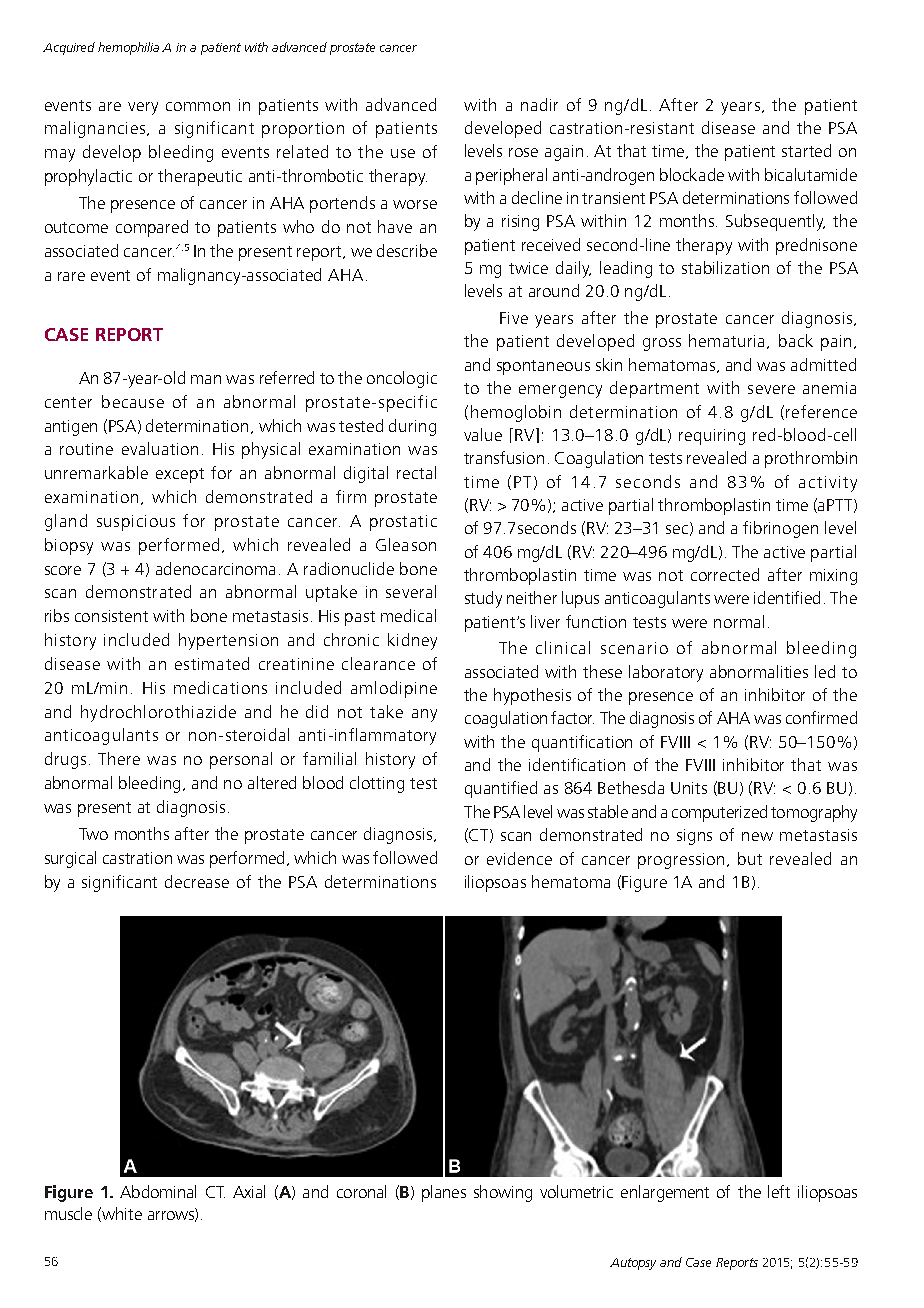 This screenshot has height=1308, width=924. I want to click on very, so click(143, 108).
